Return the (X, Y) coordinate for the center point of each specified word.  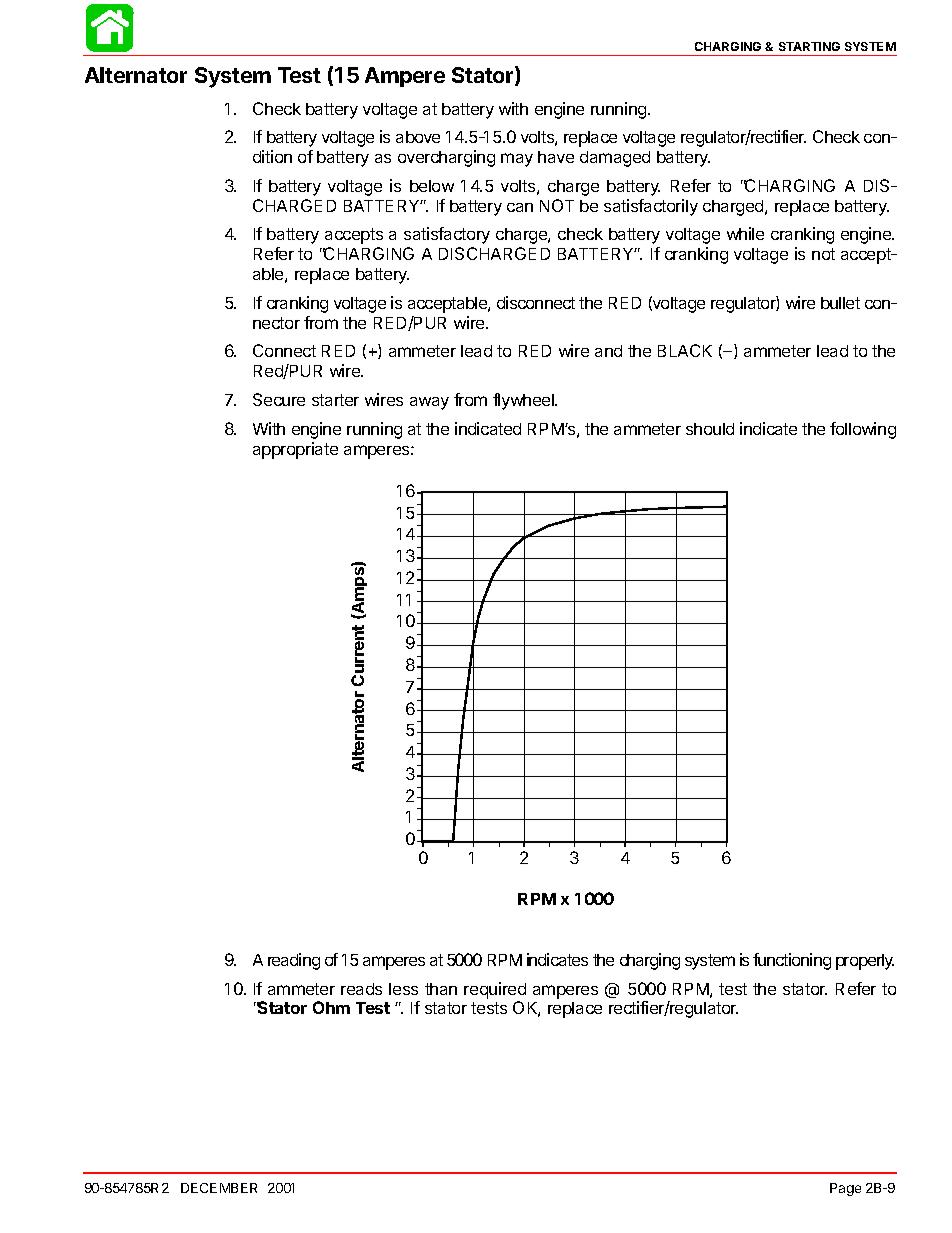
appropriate (295, 450)
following (863, 430)
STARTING (809, 46)
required (495, 990)
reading (294, 961)
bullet (840, 303)
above (418, 137)
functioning (792, 961)
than (441, 989)
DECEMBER (219, 1188)
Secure (279, 399)
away (429, 403)
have (556, 157)
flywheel (524, 401)
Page (845, 1189)
